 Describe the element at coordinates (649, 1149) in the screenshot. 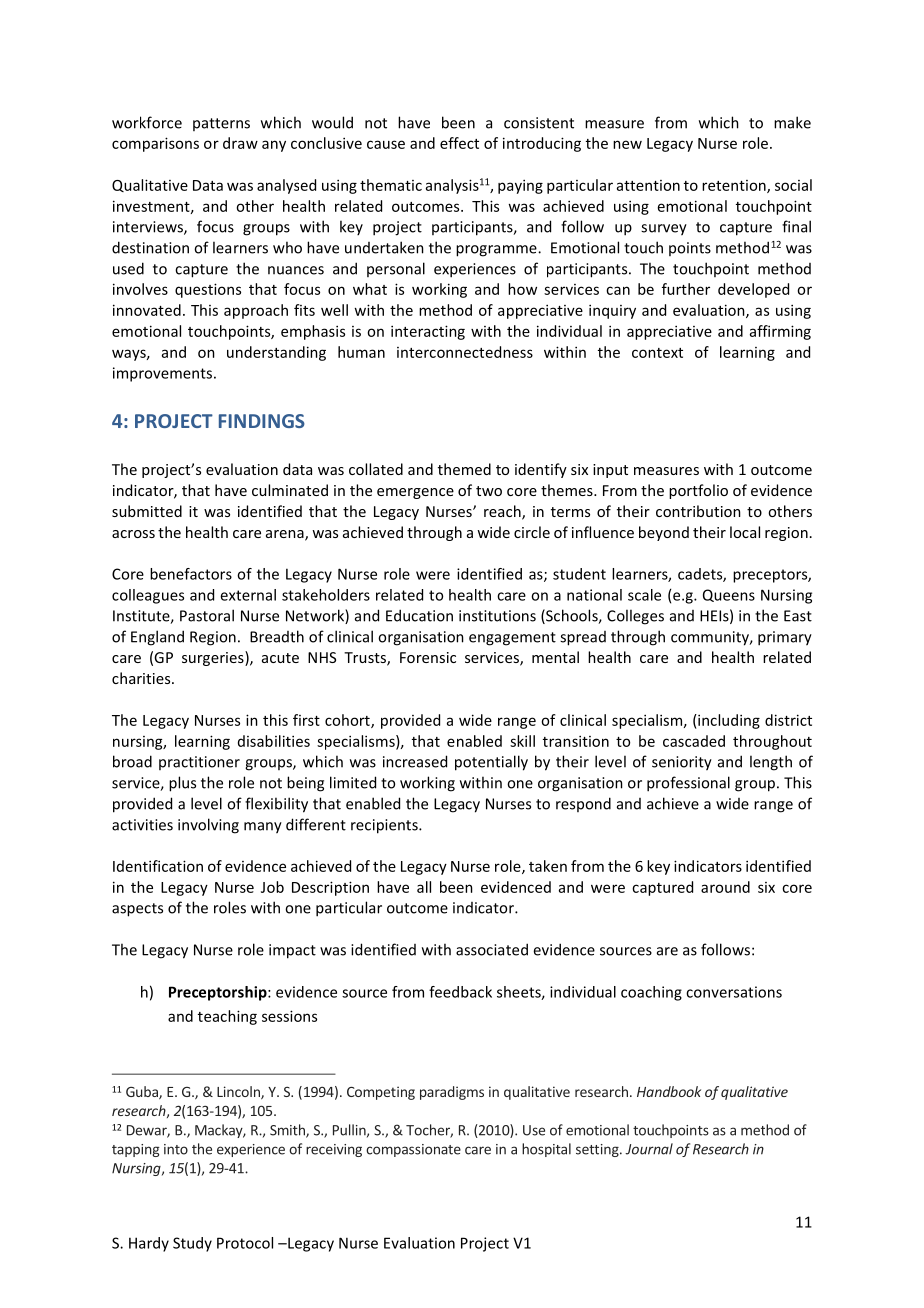

I see `Journal` at that location.
